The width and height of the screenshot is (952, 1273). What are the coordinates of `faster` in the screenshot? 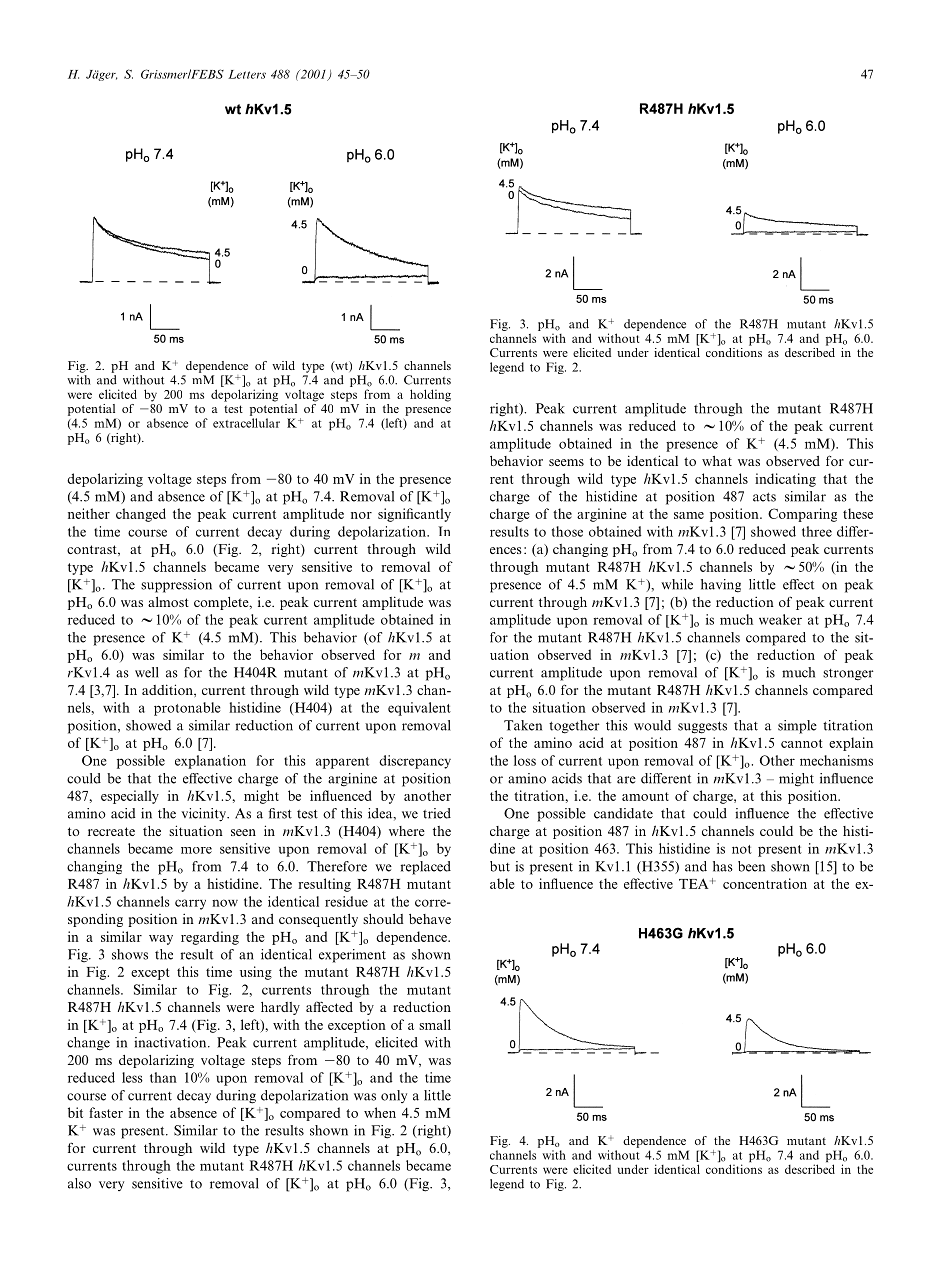 It's located at (106, 1112).
